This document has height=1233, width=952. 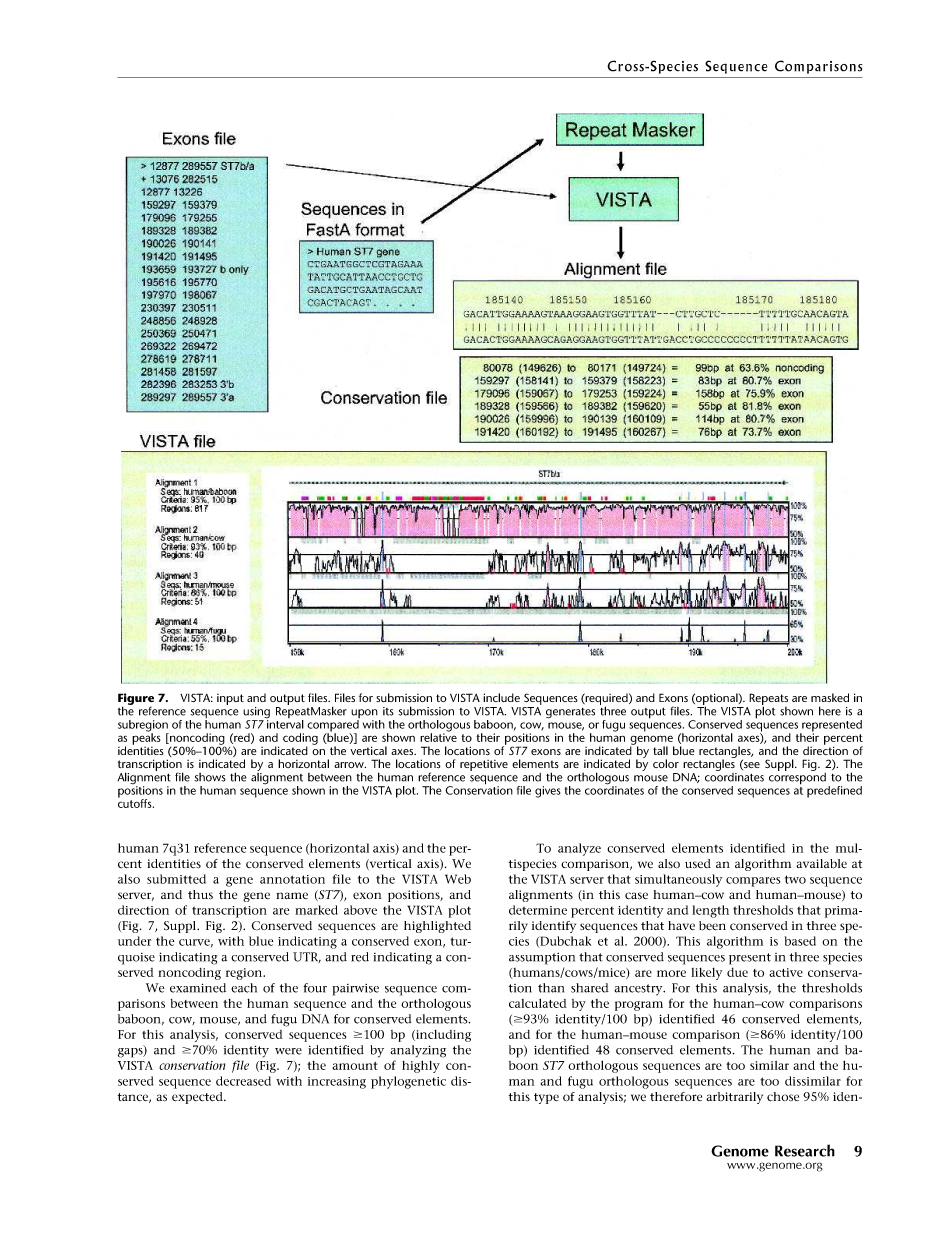 I want to click on predefined, so click(x=834, y=792).
